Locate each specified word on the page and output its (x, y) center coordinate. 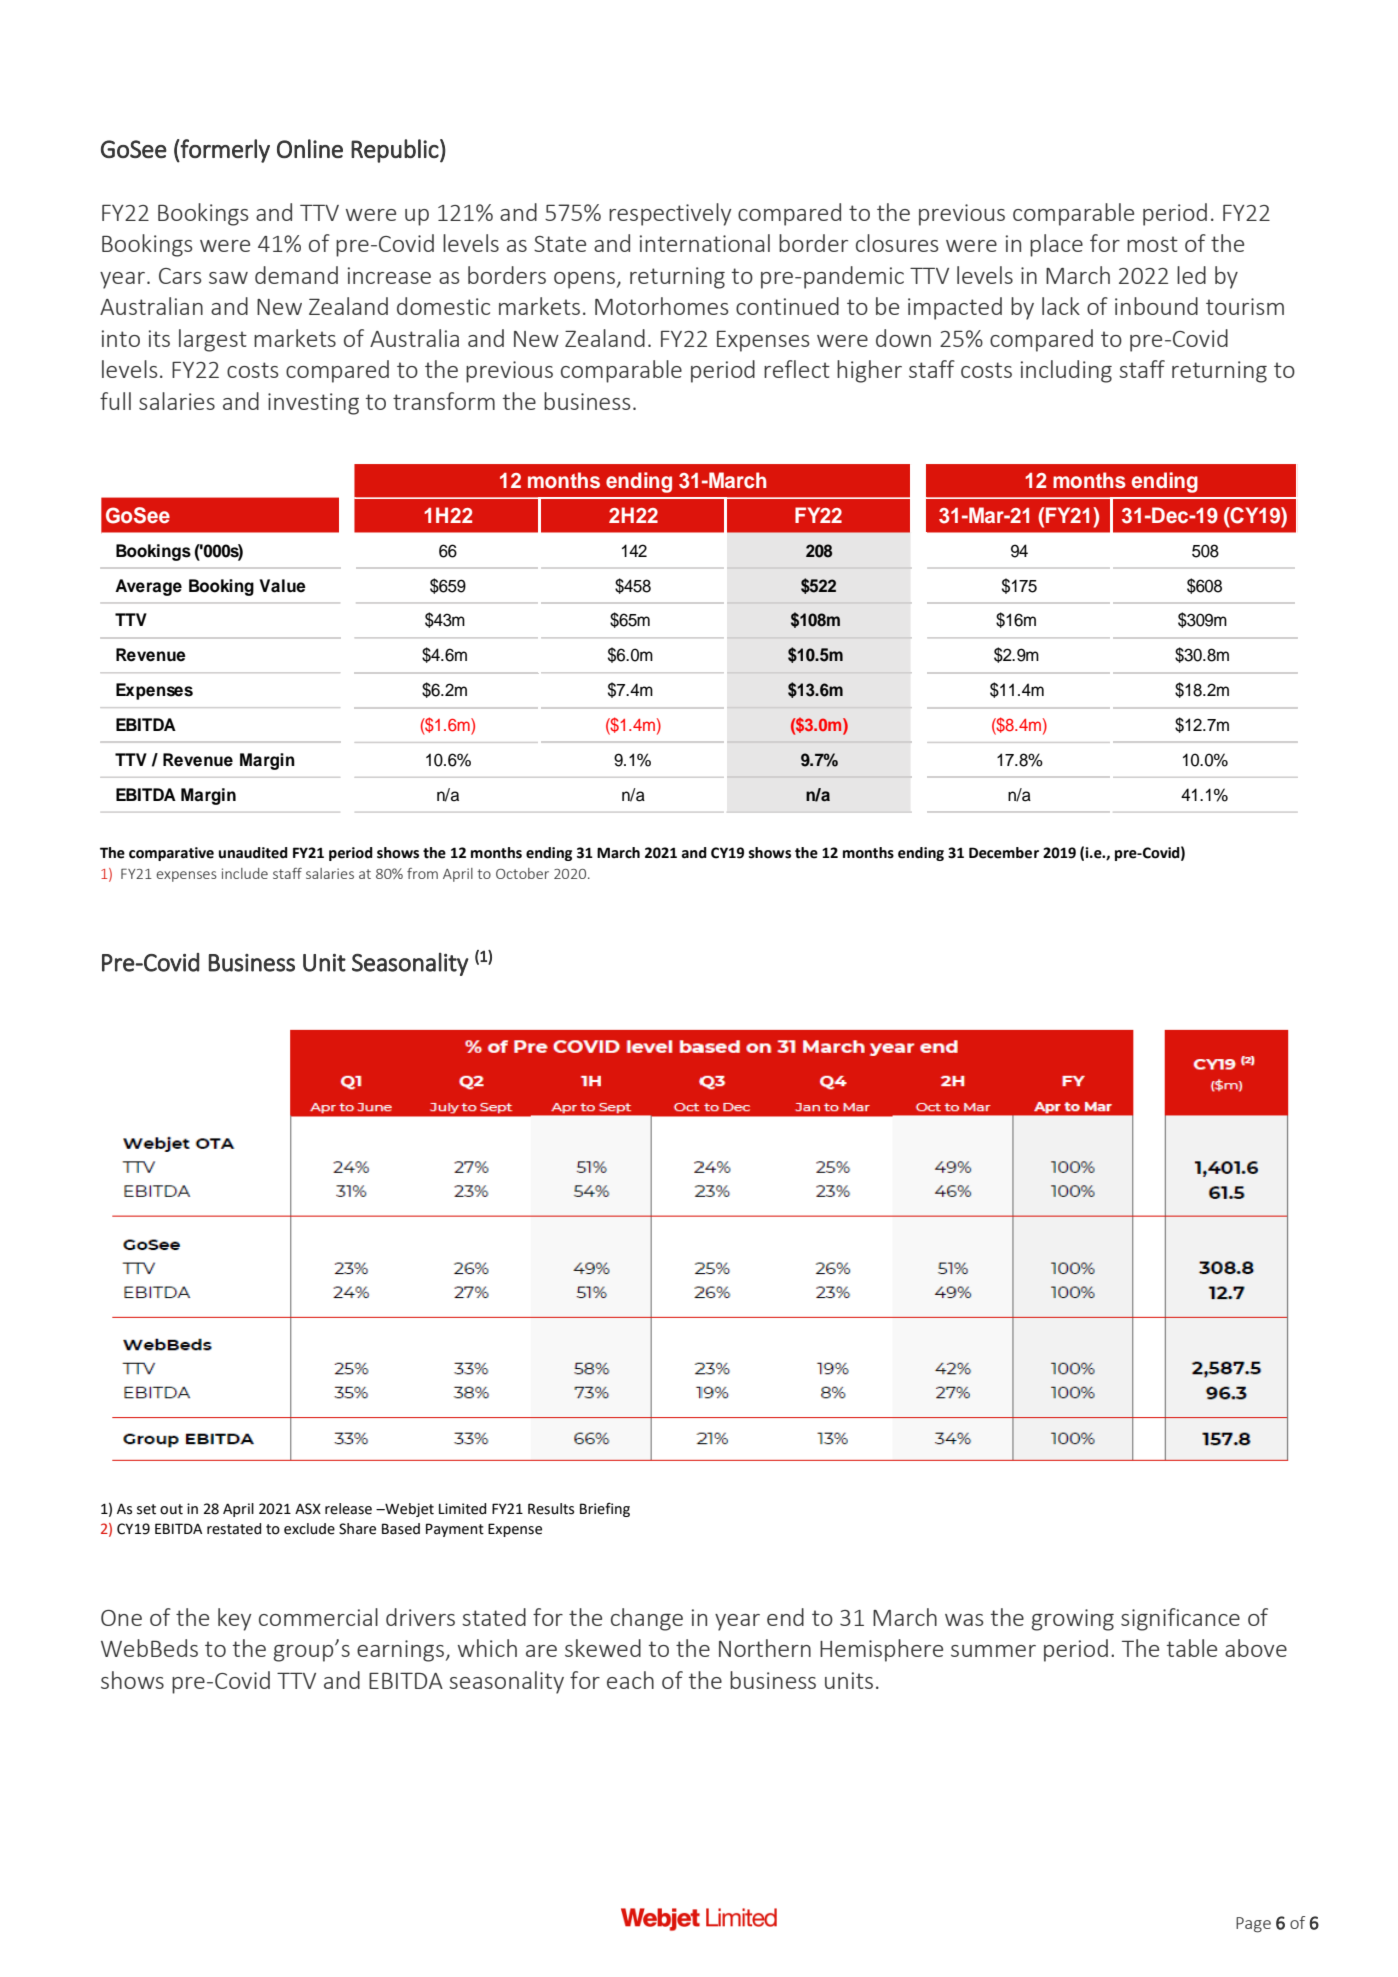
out (171, 1509)
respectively (670, 214)
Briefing (605, 1509)
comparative (171, 854)
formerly (224, 151)
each (630, 1680)
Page (1253, 1925)
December (1004, 853)
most (1152, 244)
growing (1072, 1620)
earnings (400, 1651)
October (522, 873)
